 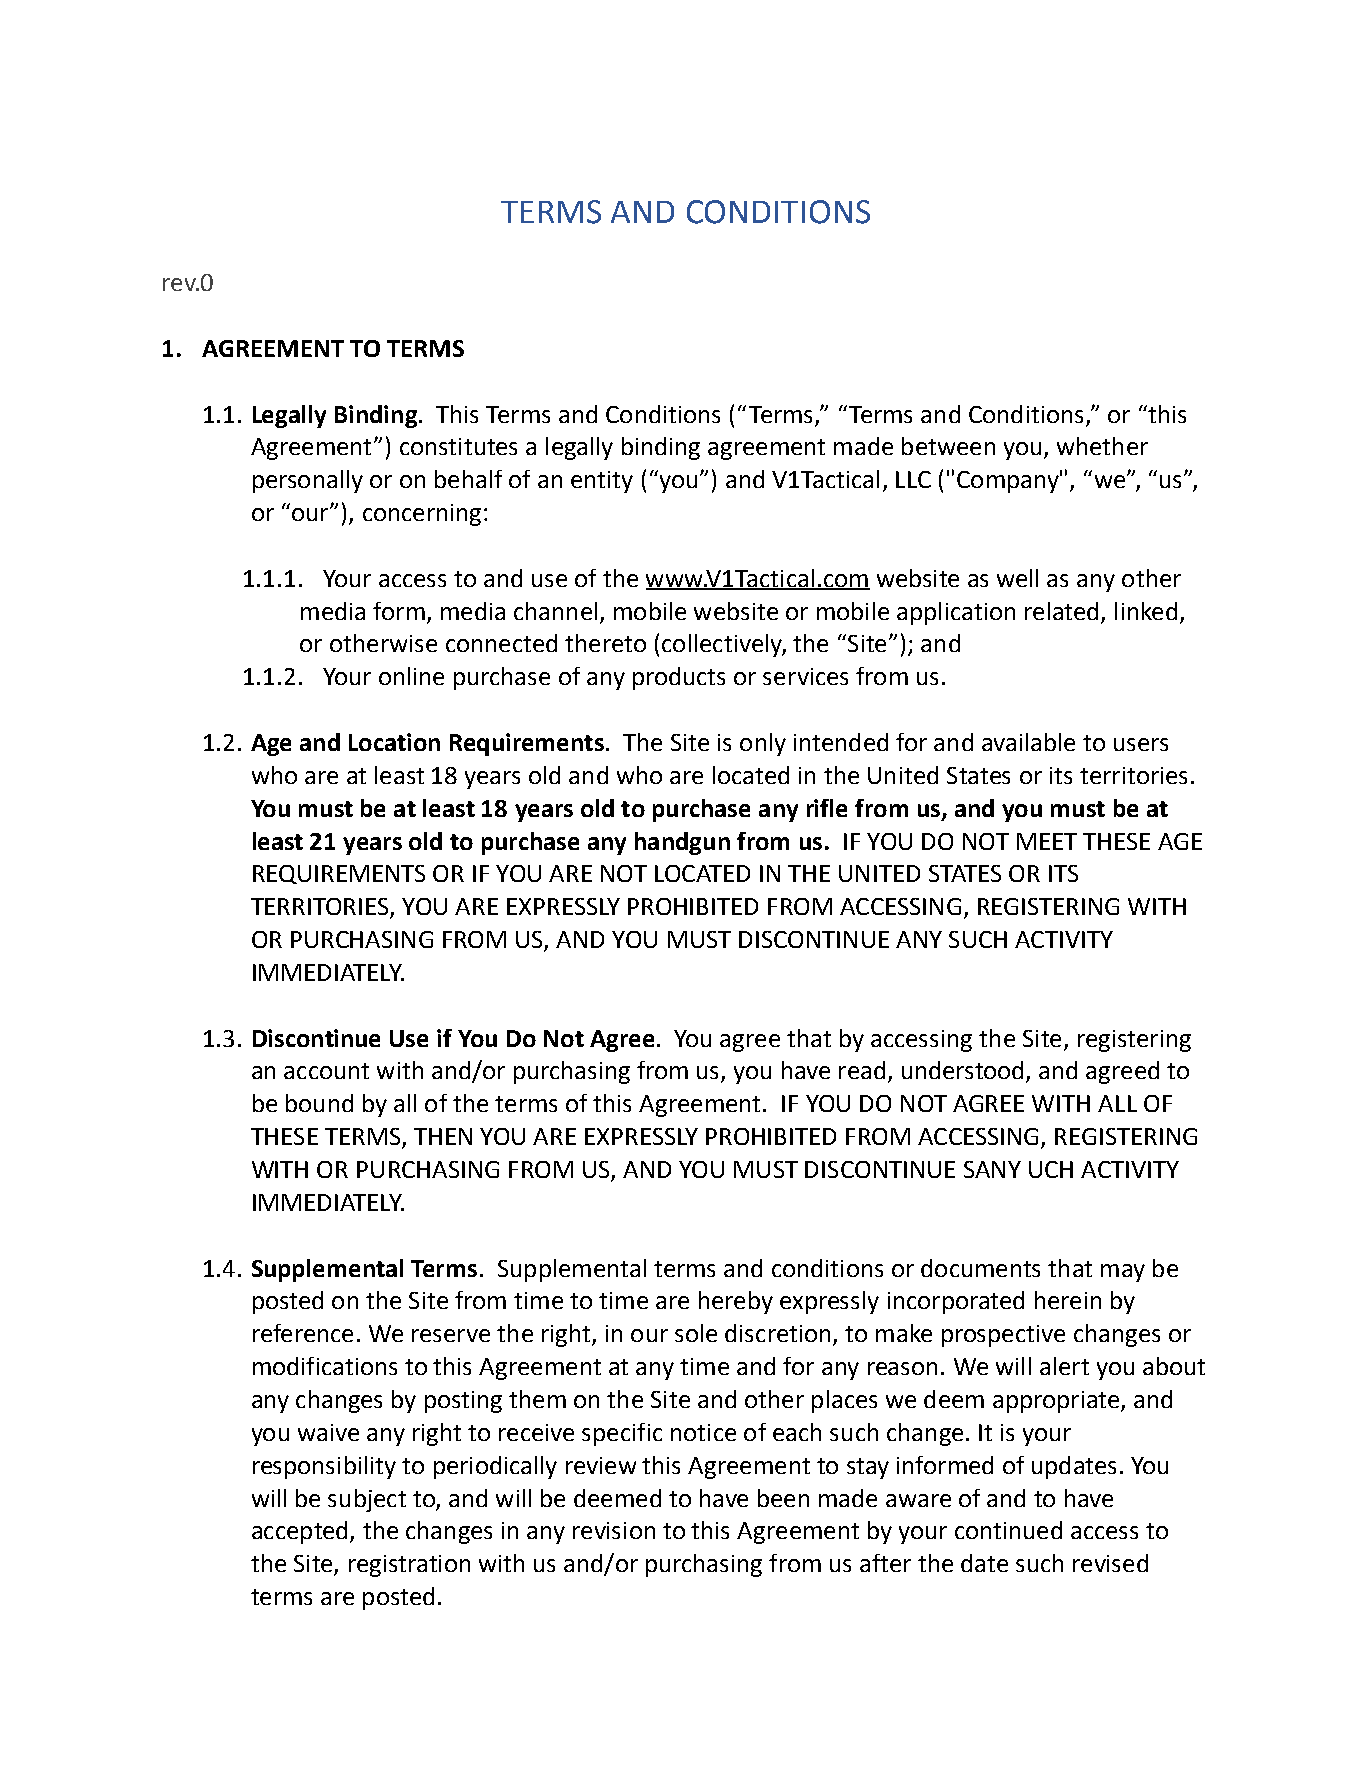 What do you see at coordinates (962, 1070) in the screenshot?
I see `understood` at bounding box center [962, 1070].
